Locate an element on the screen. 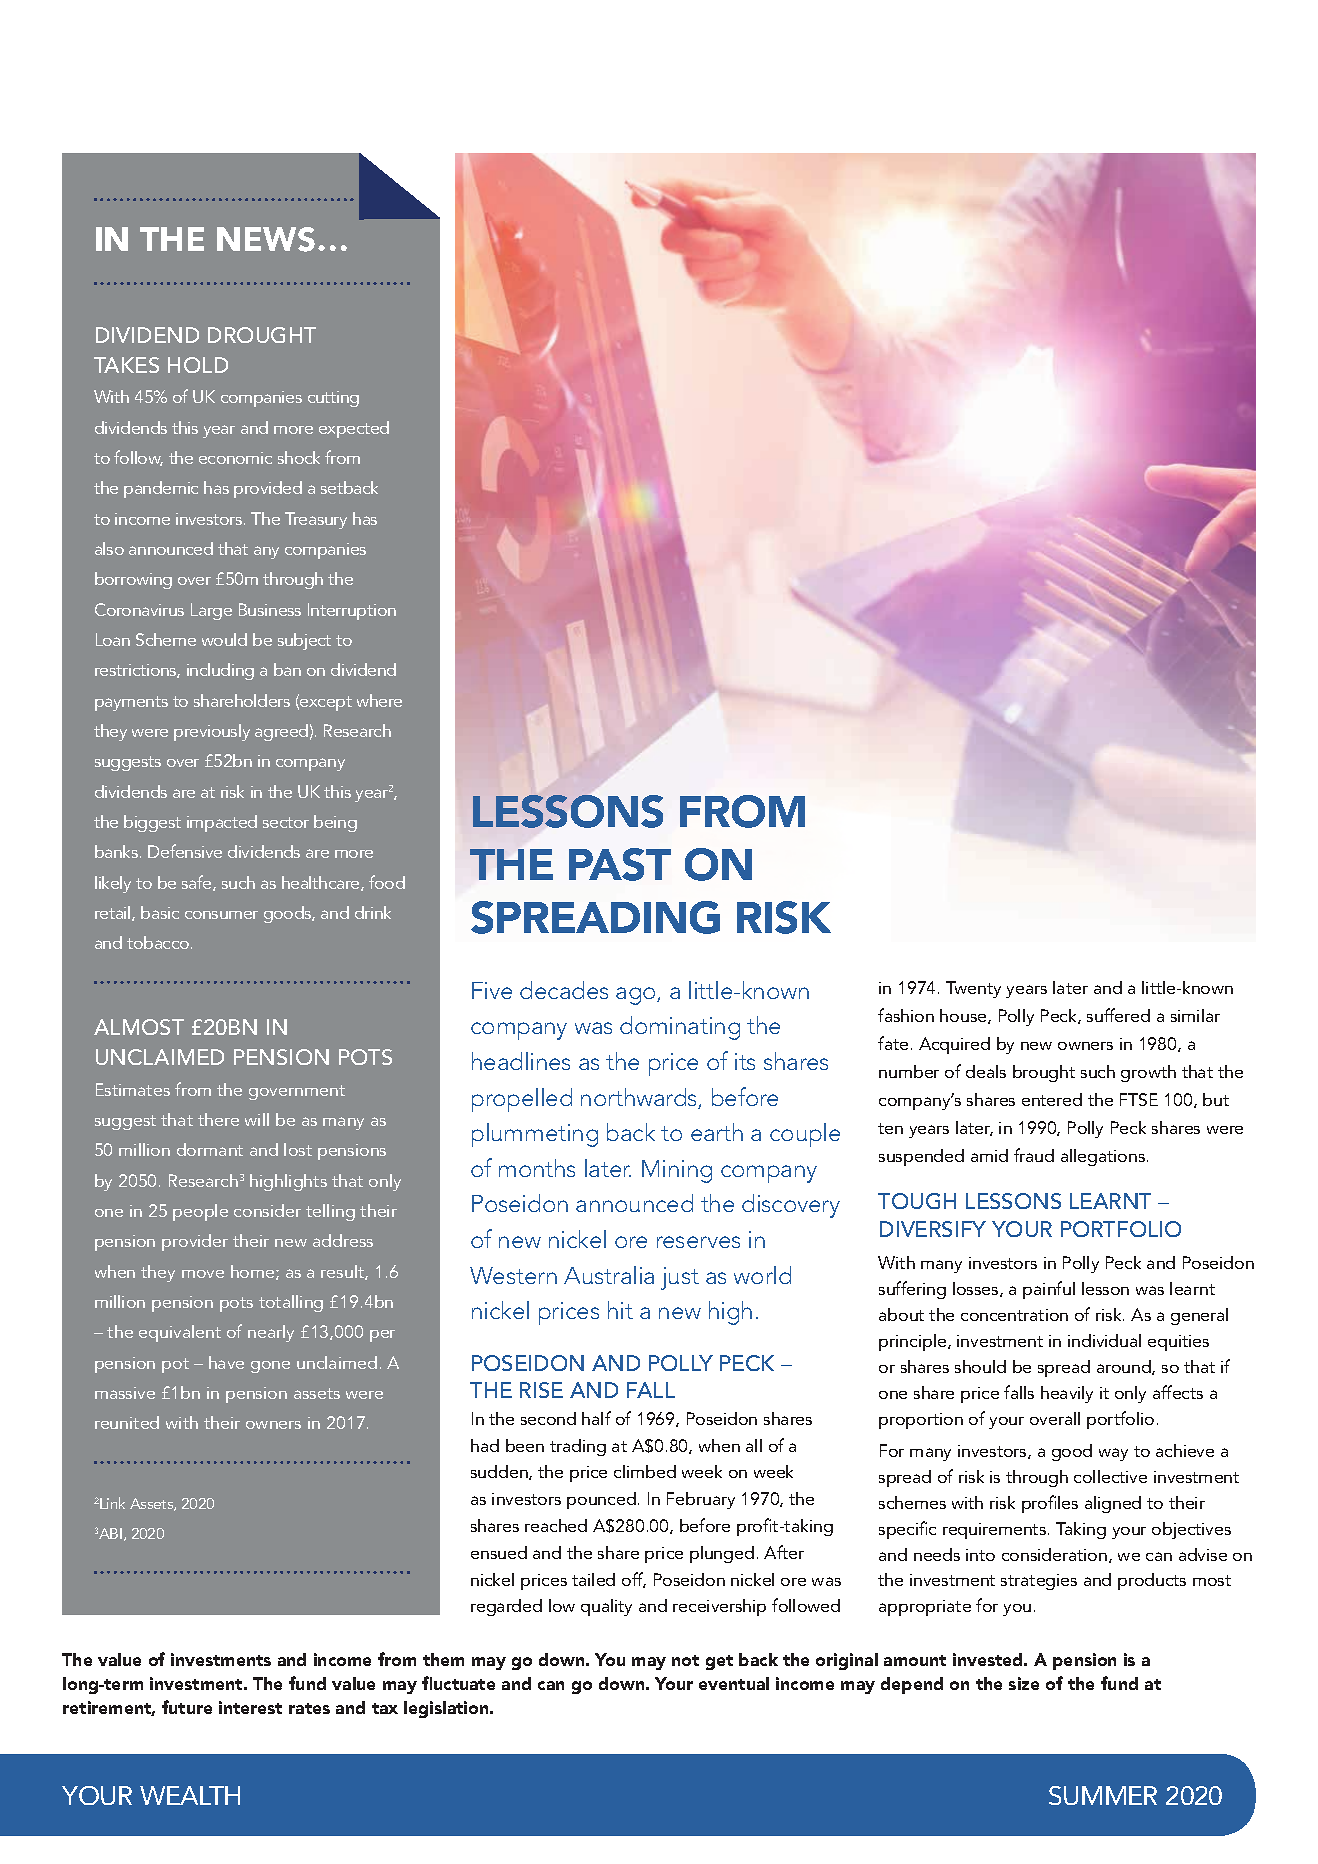 The height and width of the screenshot is (1864, 1318). Twenty is located at coordinates (973, 989).
